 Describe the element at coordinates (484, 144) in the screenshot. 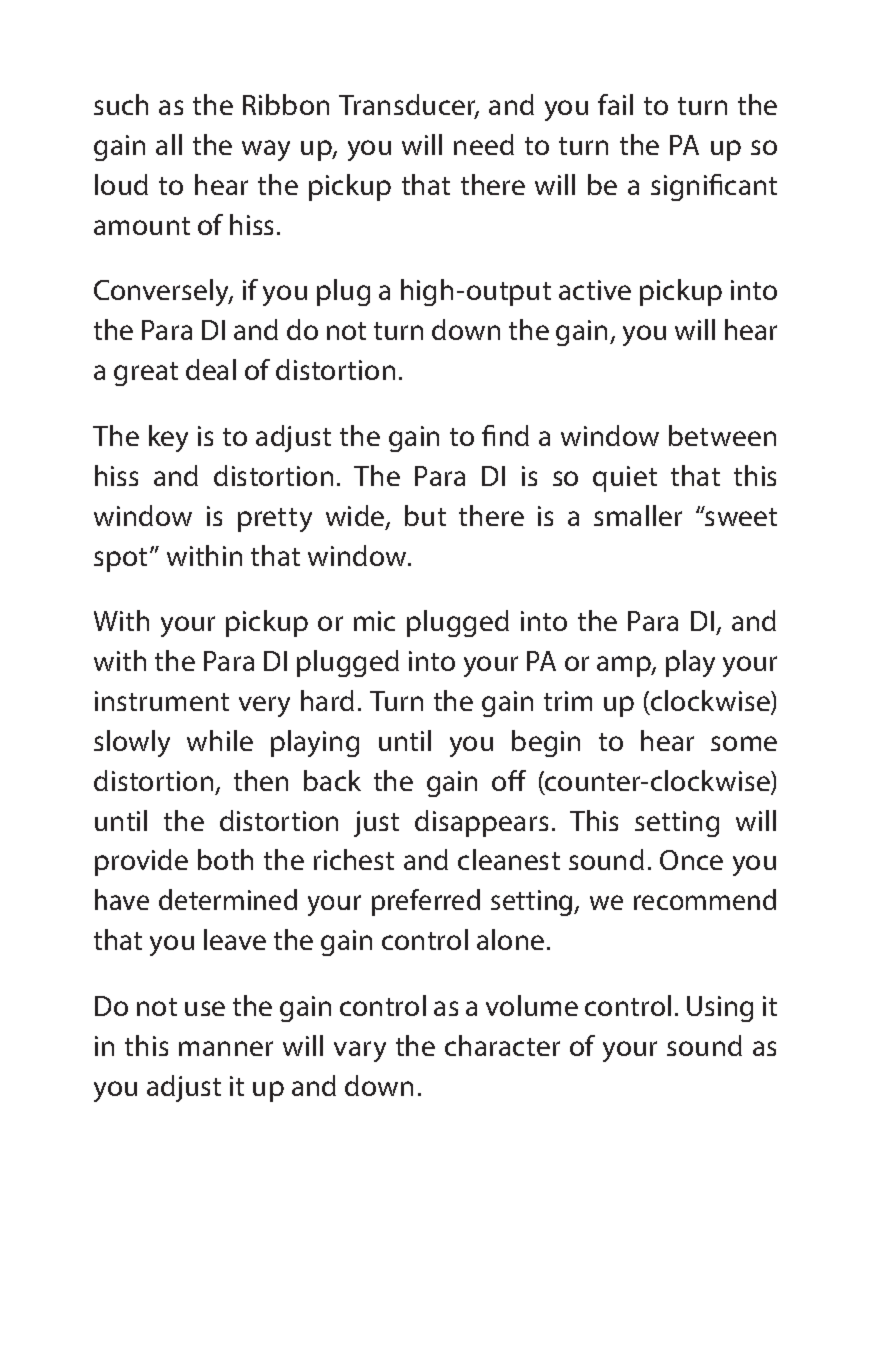

I see `need` at that location.
